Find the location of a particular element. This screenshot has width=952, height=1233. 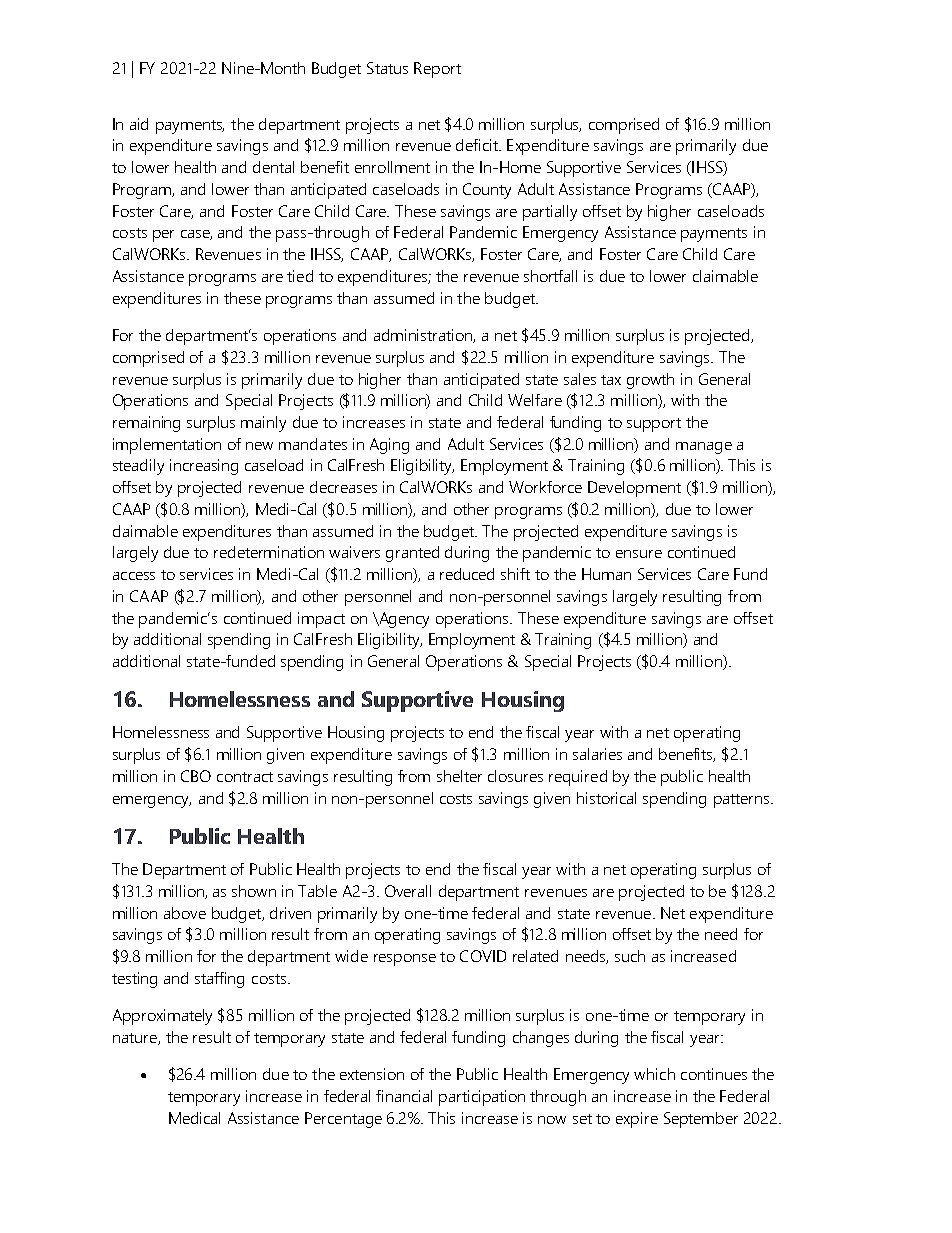

historical is located at coordinates (606, 798).
